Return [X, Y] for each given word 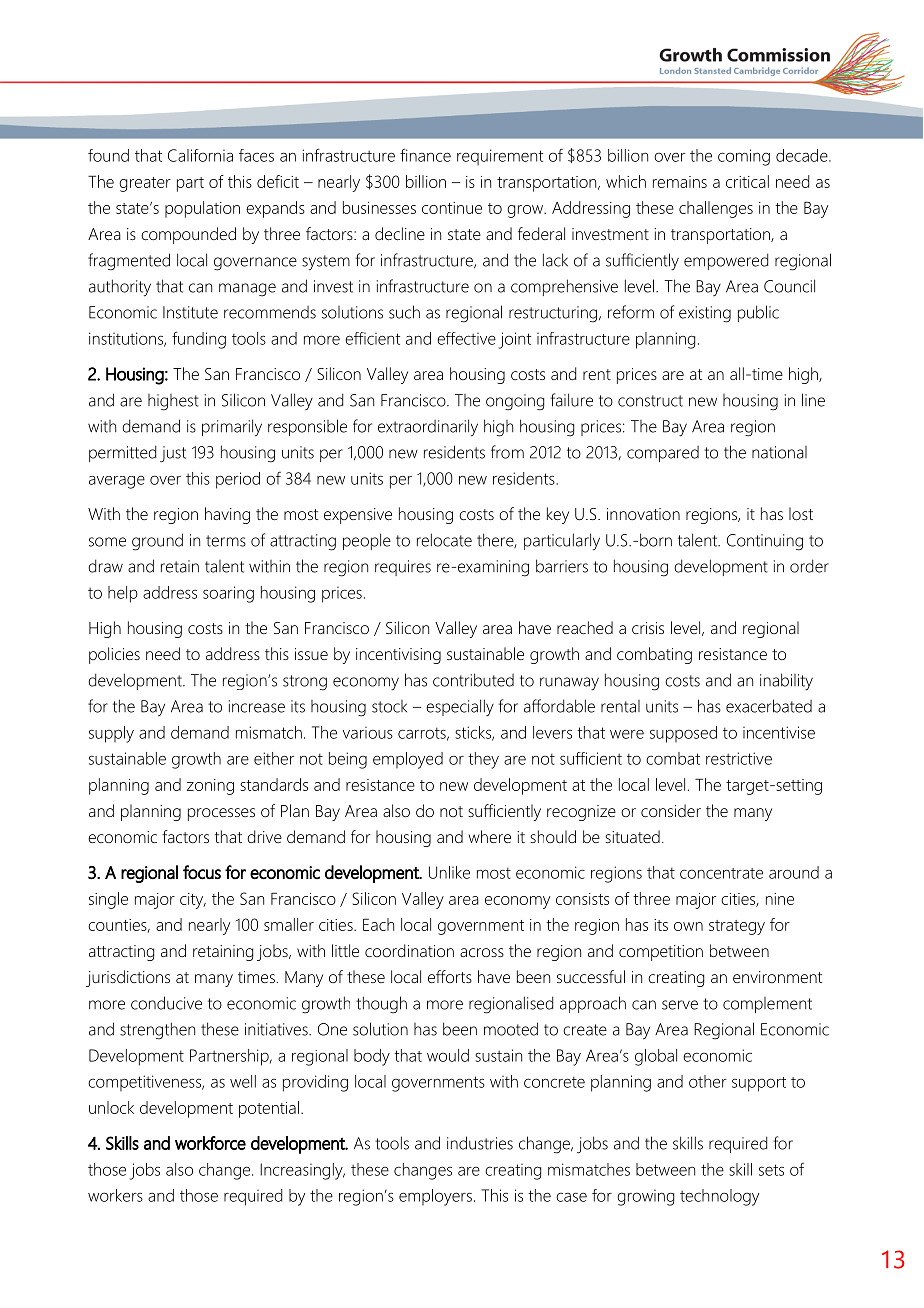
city [193, 901]
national [779, 452]
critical [747, 181]
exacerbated [769, 706]
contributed [473, 680]
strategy [737, 927]
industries [480, 1143]
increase [257, 706]
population [202, 209]
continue [452, 208]
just [173, 454]
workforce [210, 1143]
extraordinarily [428, 428]
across [482, 952]
